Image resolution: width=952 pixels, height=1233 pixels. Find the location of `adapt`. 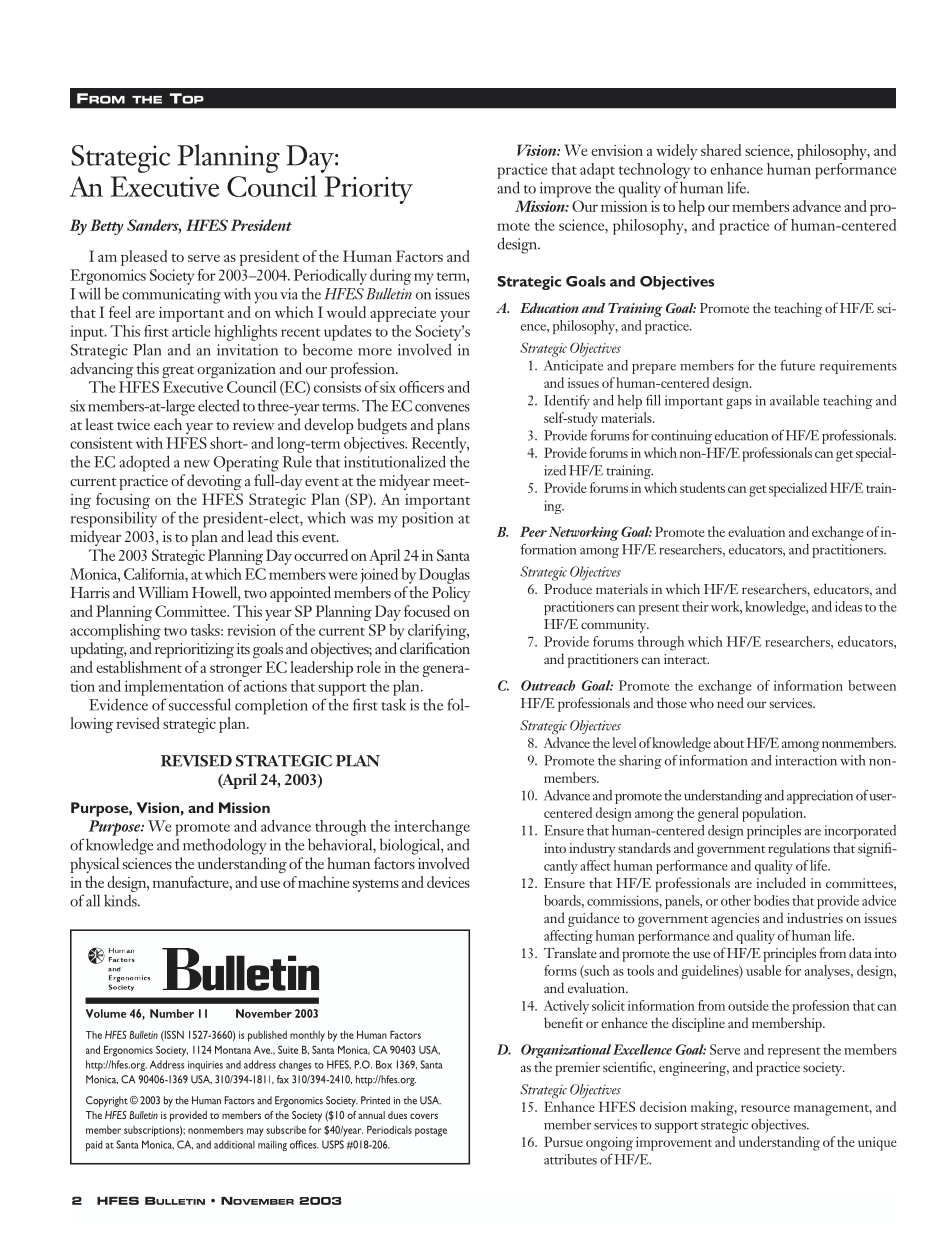

adapt is located at coordinates (597, 171).
